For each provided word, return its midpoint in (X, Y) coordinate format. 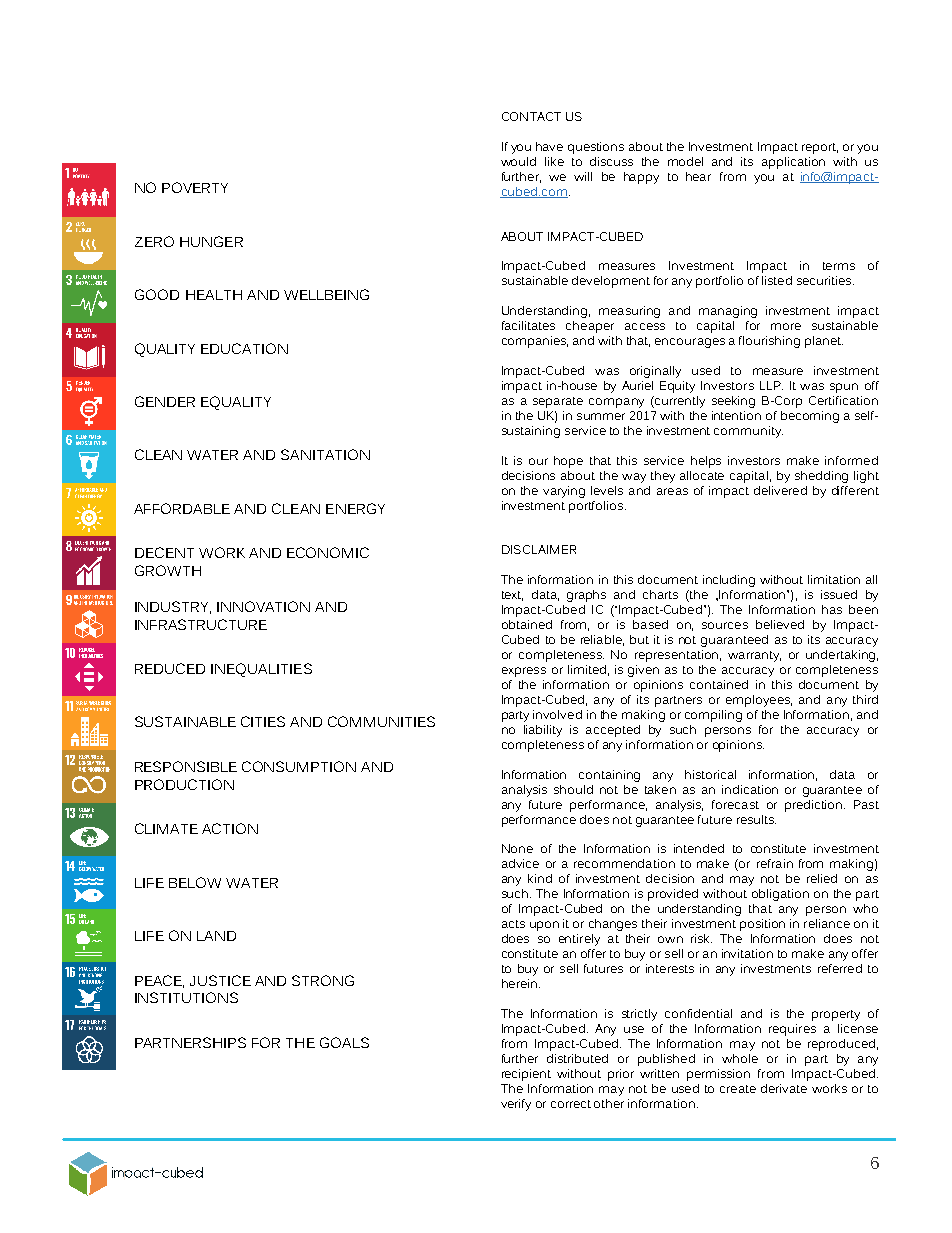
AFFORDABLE (182, 508)
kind (540, 878)
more (786, 326)
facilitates (528, 325)
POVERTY (195, 187)
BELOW (195, 882)
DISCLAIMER (539, 549)
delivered (780, 490)
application (793, 163)
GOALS (344, 1042)
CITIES (263, 721)
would (518, 161)
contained (719, 684)
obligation (780, 895)
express (524, 672)
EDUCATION (244, 348)
